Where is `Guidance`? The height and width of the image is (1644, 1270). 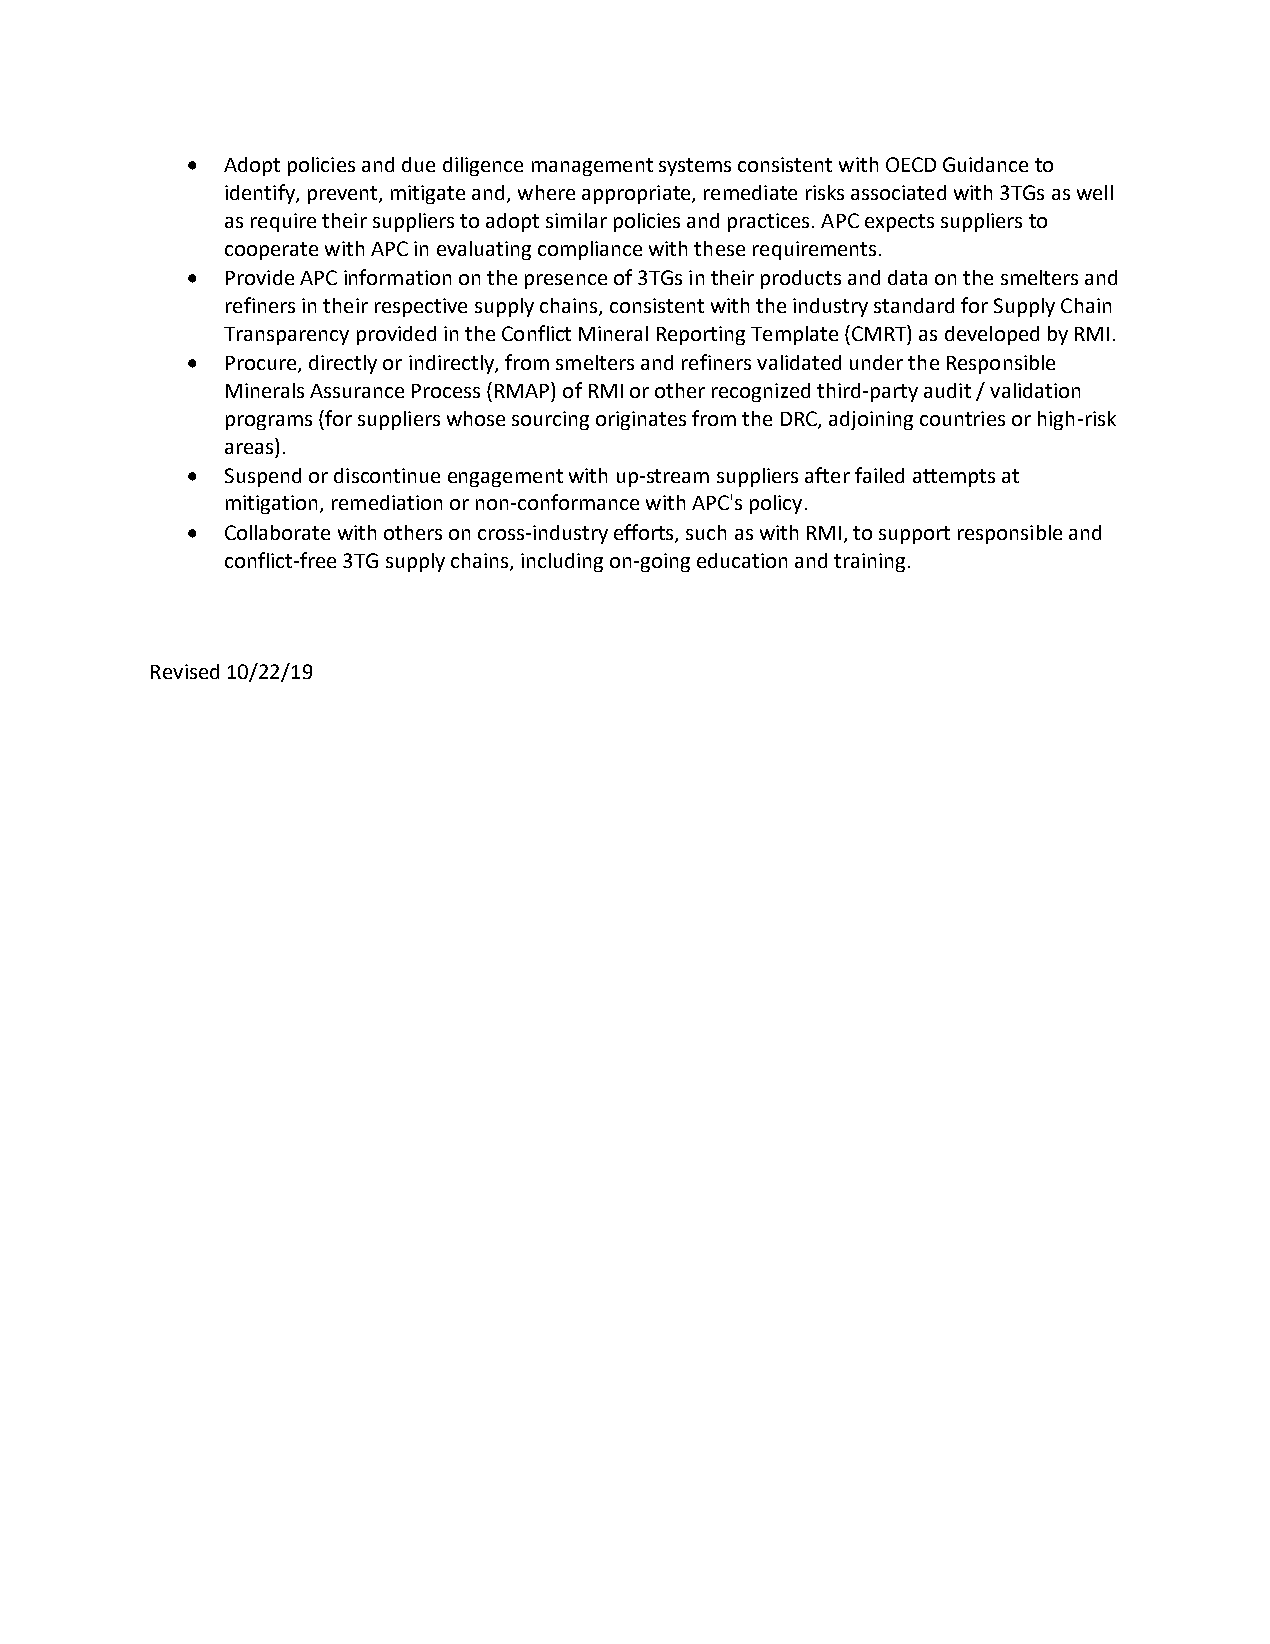
Guidance is located at coordinates (985, 164).
